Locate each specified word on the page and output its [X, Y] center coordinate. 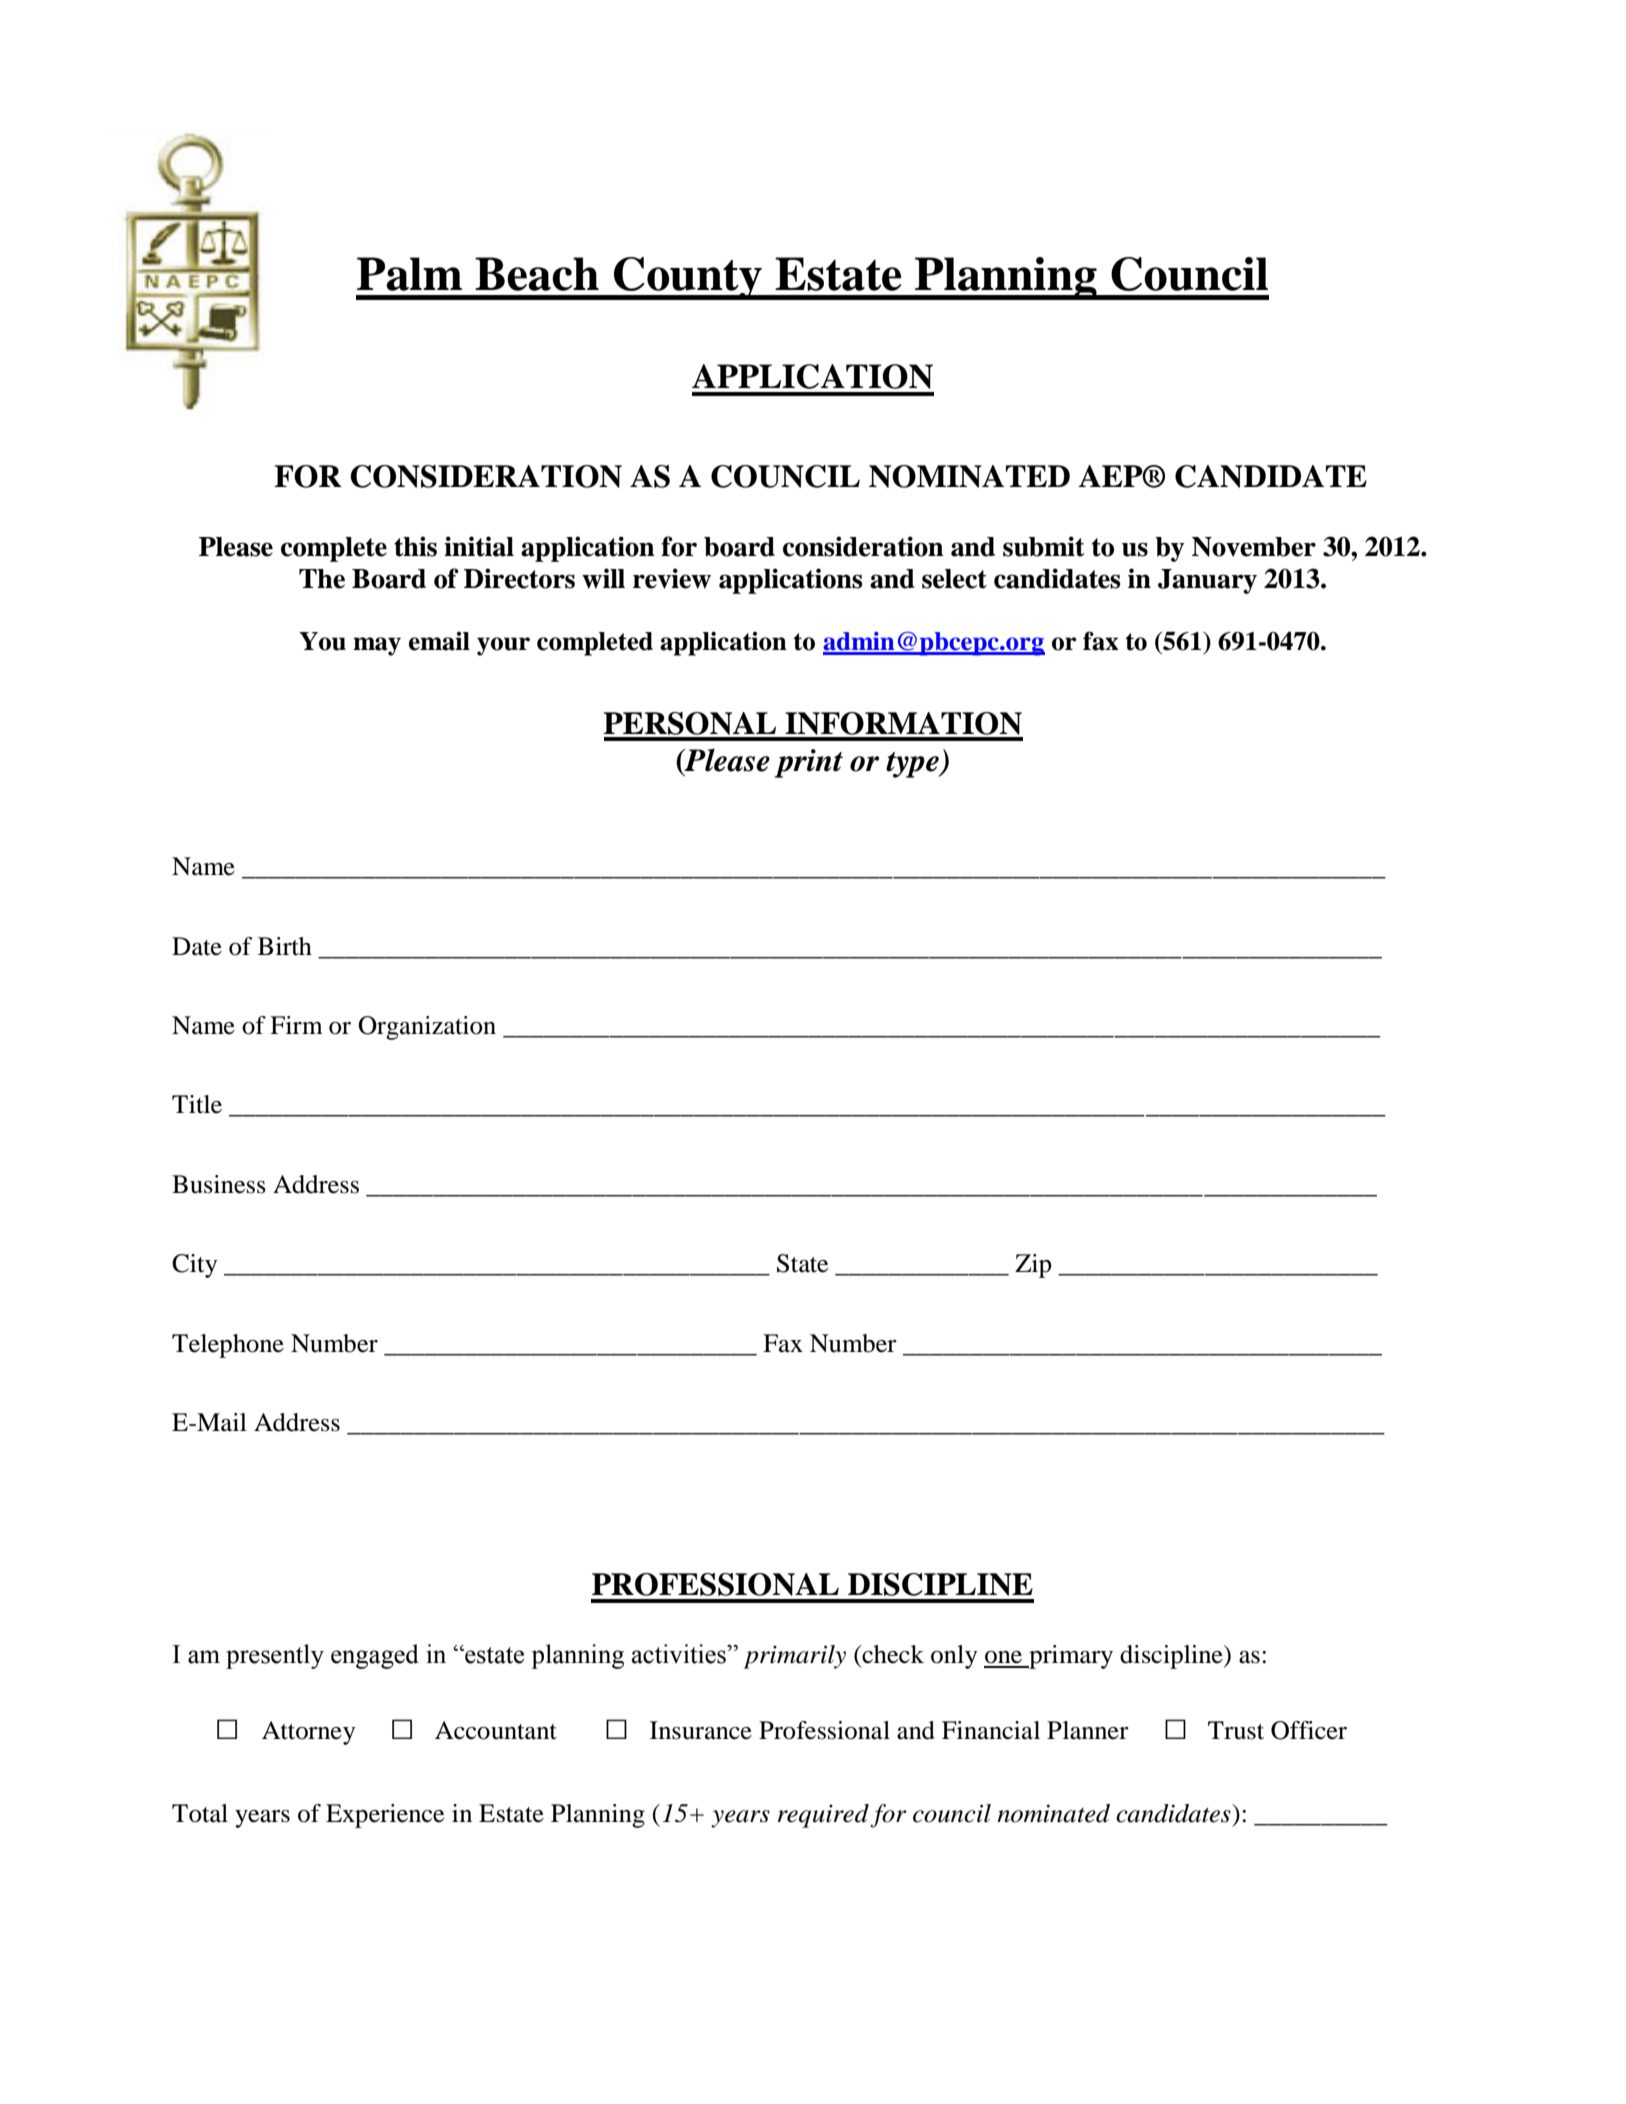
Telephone [228, 1346]
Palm [409, 274]
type [913, 765]
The [322, 579]
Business [219, 1184]
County [688, 278]
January [1207, 581]
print [809, 763]
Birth [285, 946]
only [954, 1657]
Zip [1033, 1266]
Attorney [308, 1733]
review [672, 578]
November [1254, 547]
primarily [795, 1657]
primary [1070, 1657]
